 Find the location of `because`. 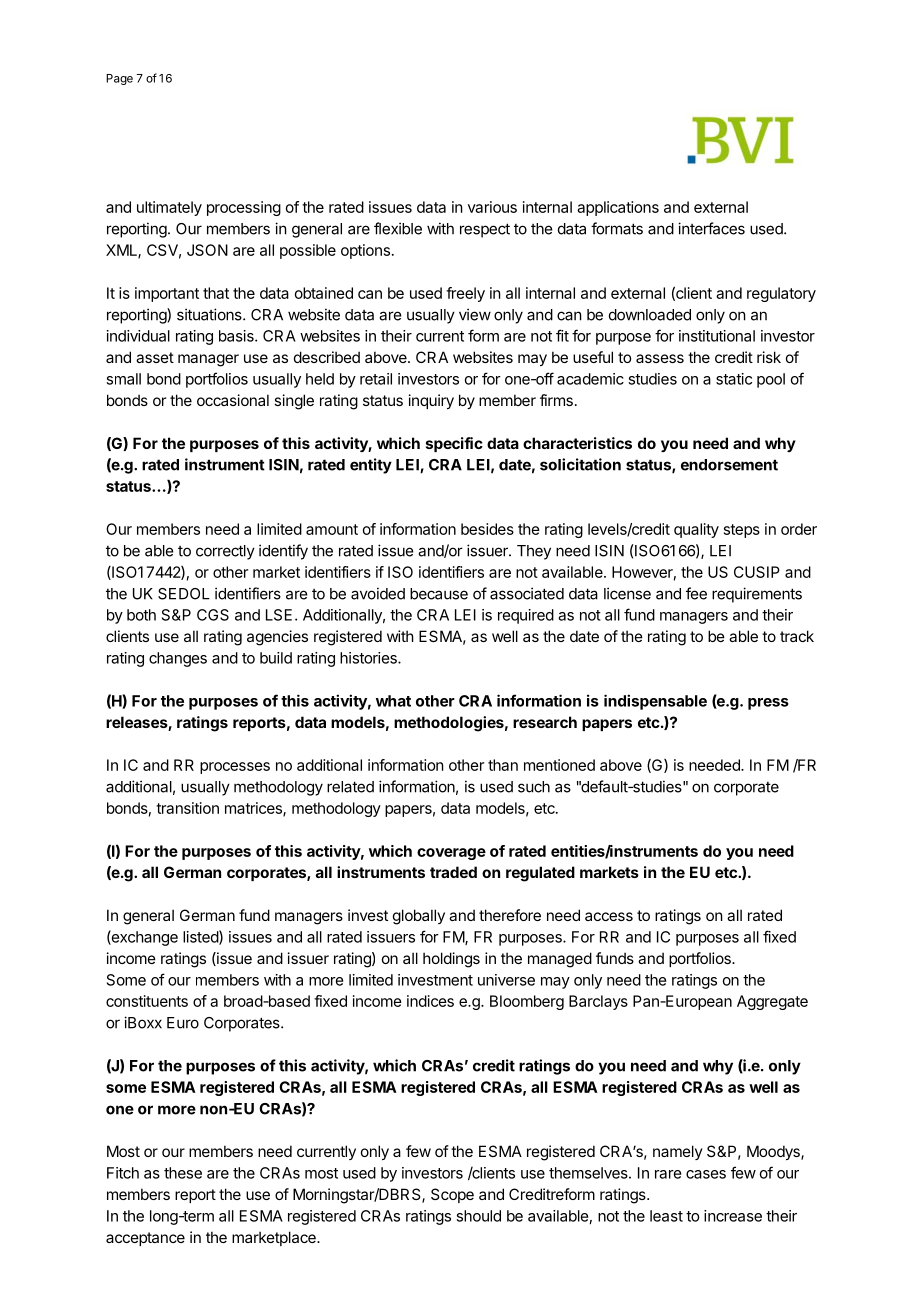

because is located at coordinates (439, 594).
